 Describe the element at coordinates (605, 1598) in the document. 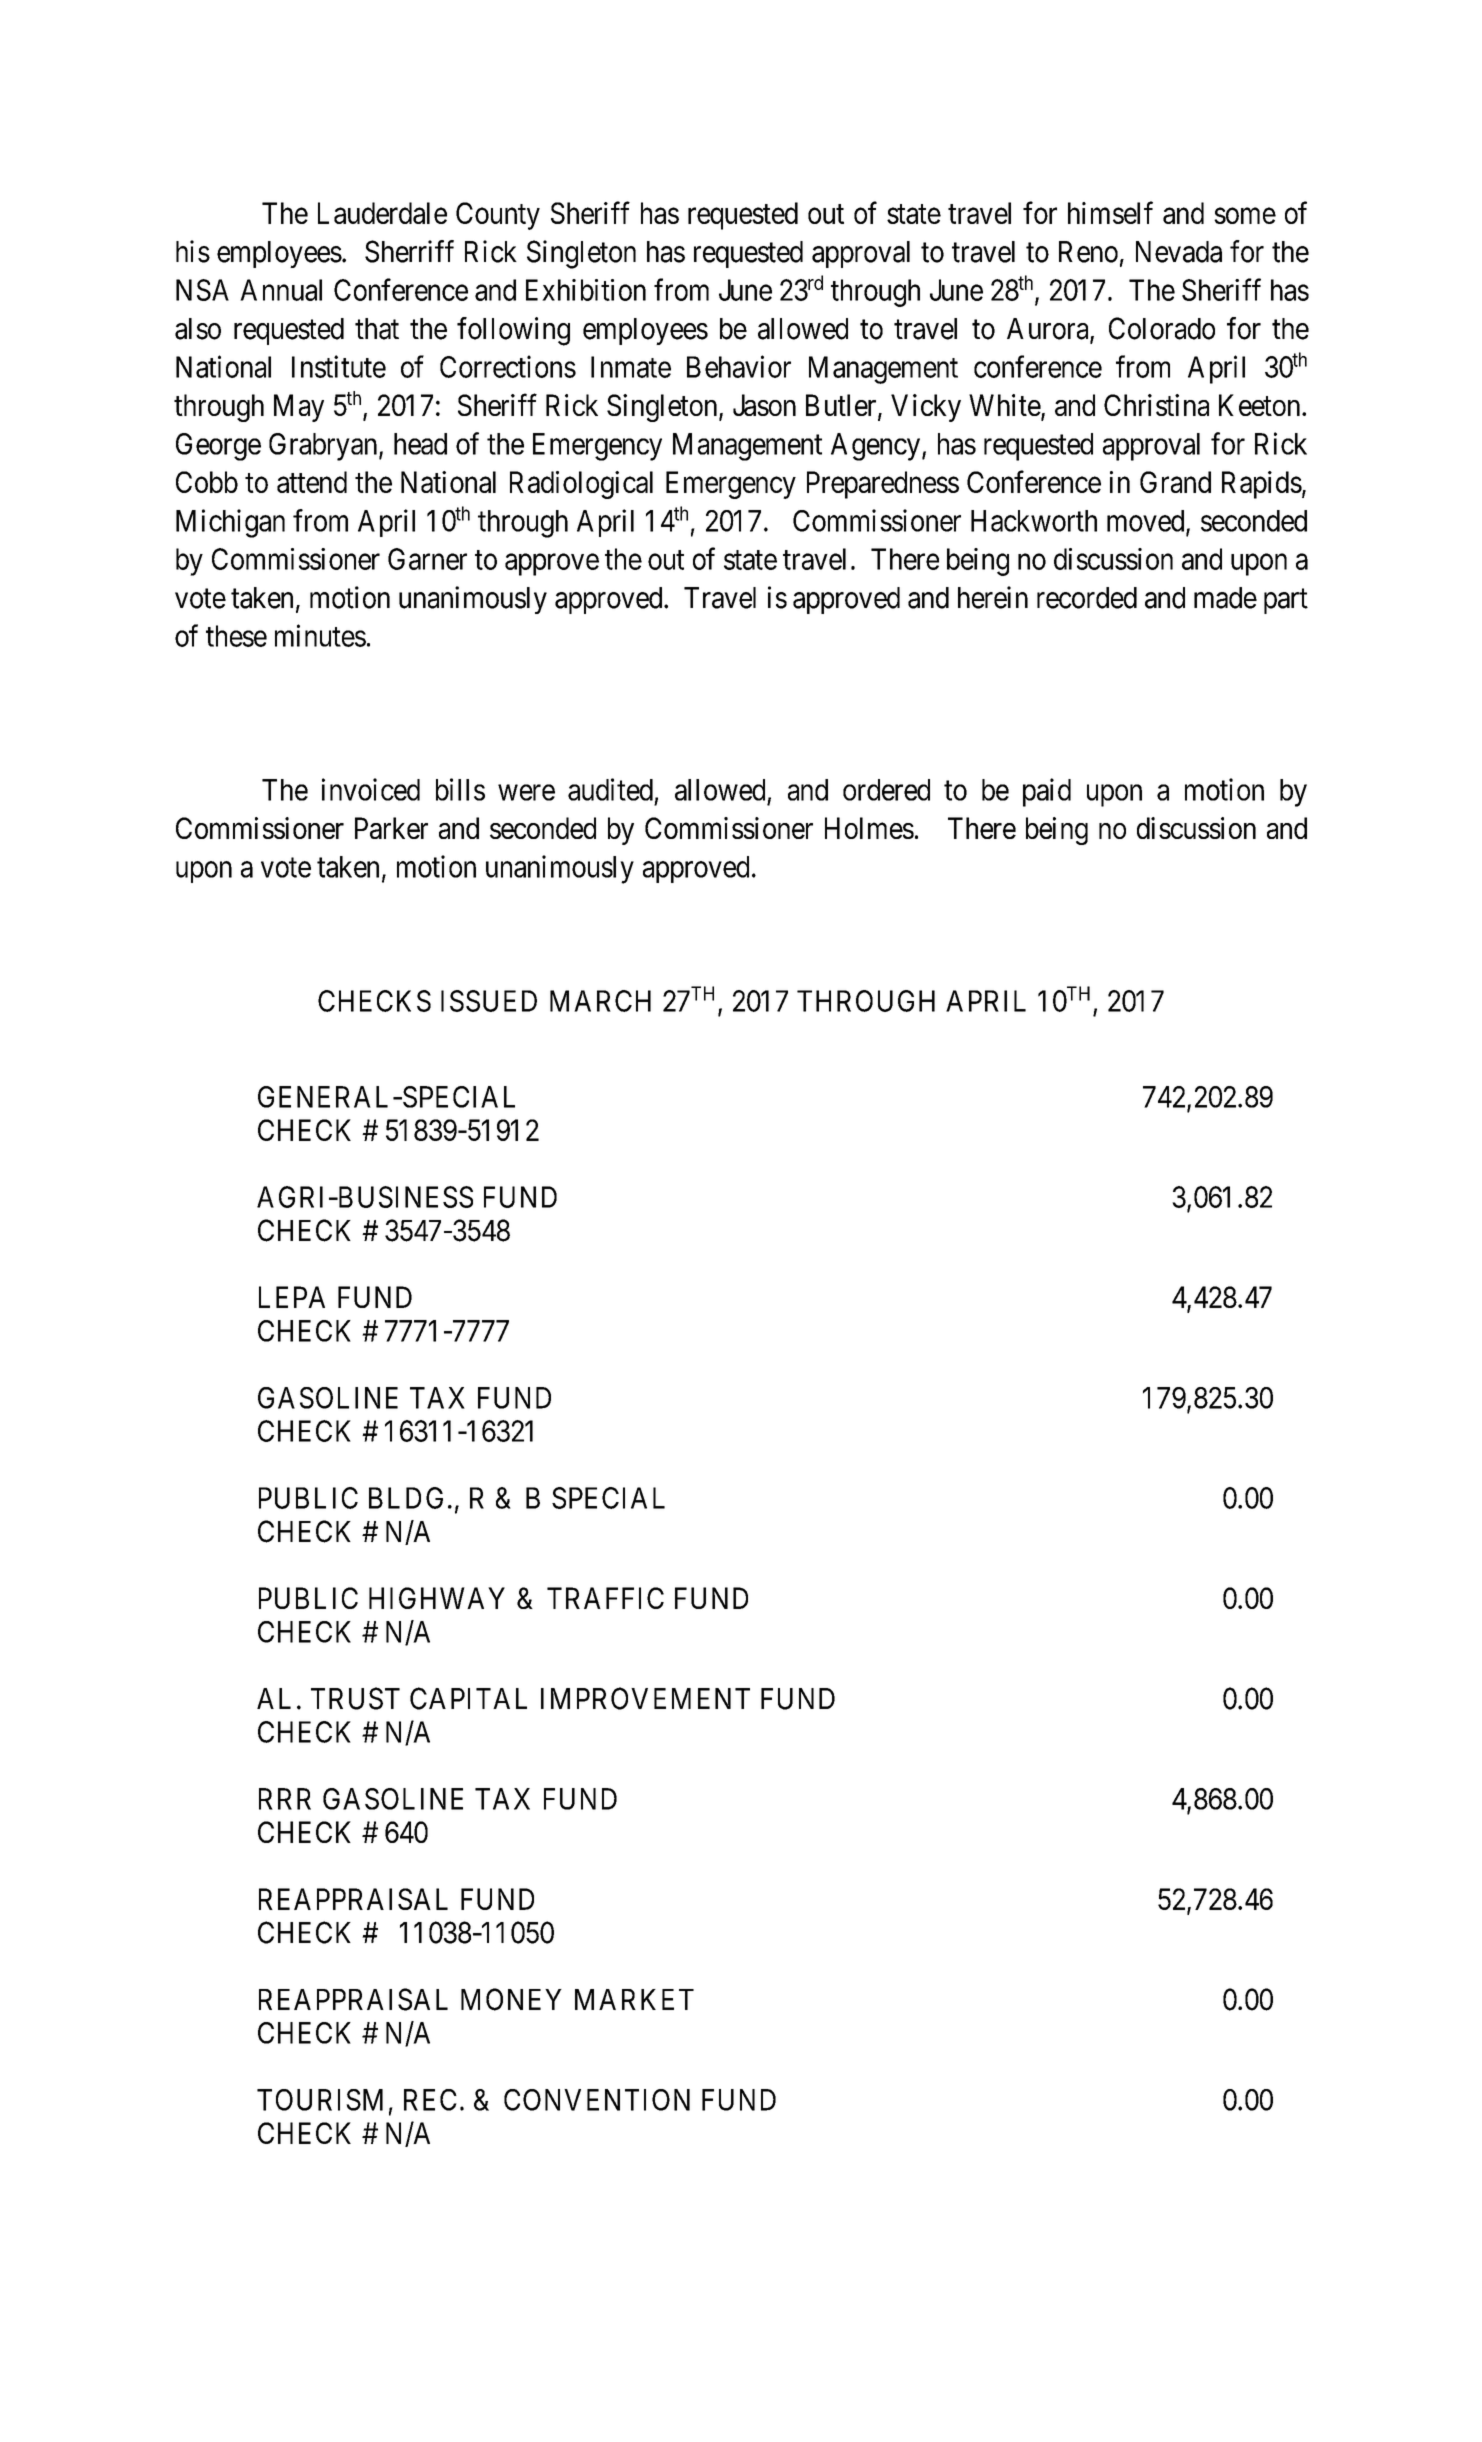

I see `TRAFFIC` at that location.
